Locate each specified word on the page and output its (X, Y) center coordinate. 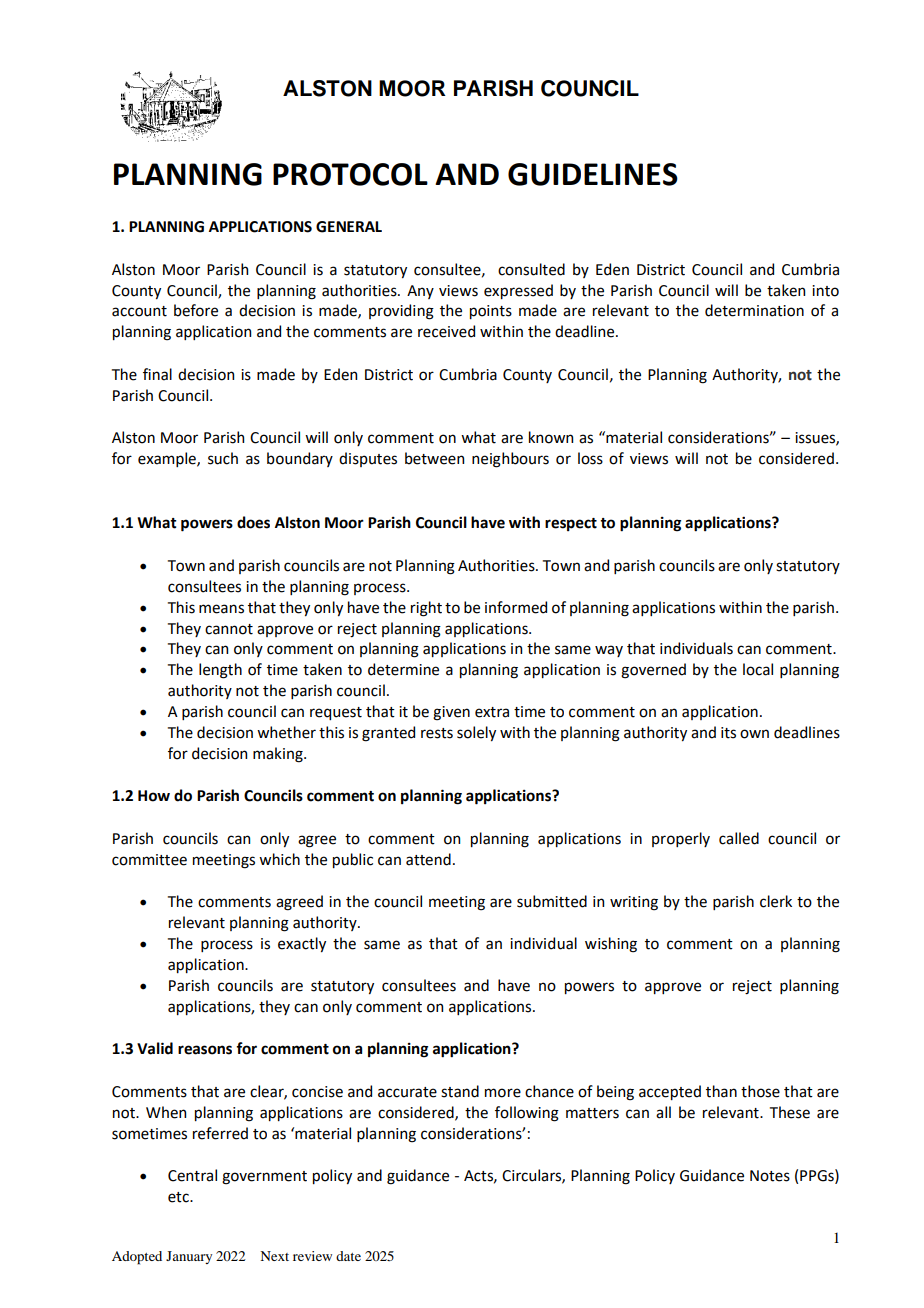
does (253, 522)
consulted (531, 269)
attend (428, 859)
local (758, 669)
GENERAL (349, 227)
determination (754, 310)
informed (516, 607)
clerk (776, 901)
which (279, 859)
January (189, 1257)
